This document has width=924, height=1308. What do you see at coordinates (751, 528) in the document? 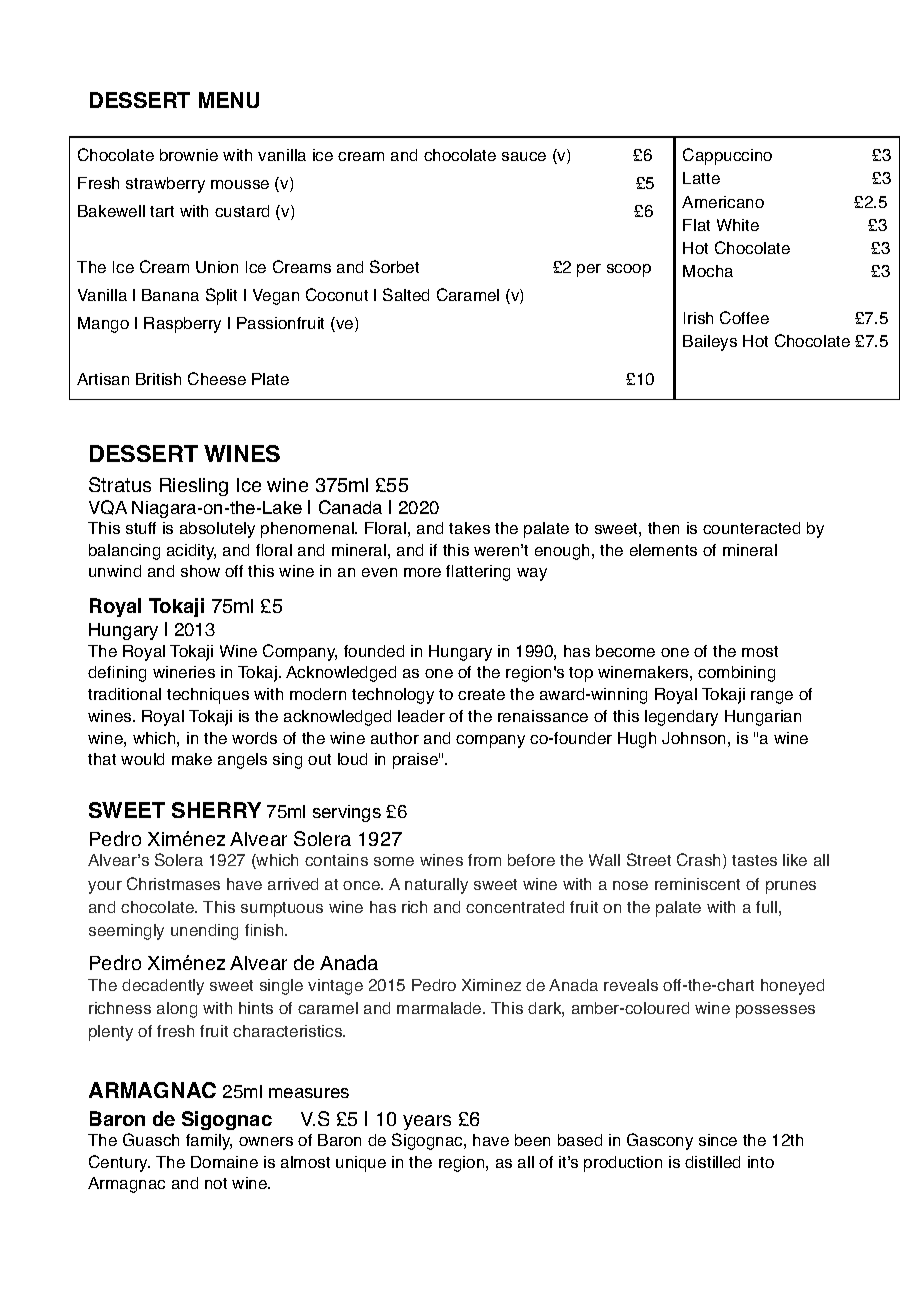
I see `counteracted` at bounding box center [751, 528].
